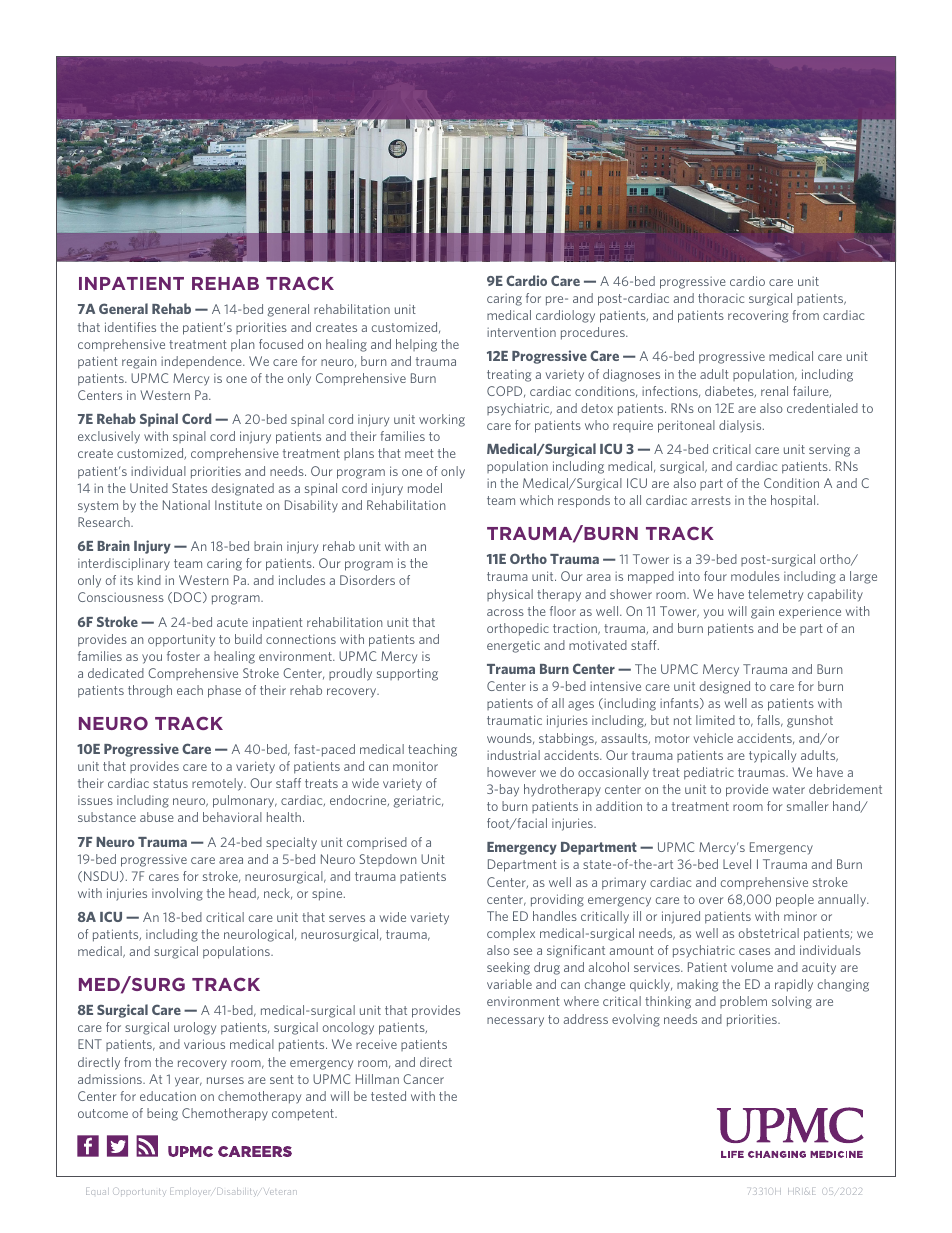 The height and width of the screenshot is (1233, 952). Describe the element at coordinates (177, 894) in the screenshot. I see `involving` at that location.
